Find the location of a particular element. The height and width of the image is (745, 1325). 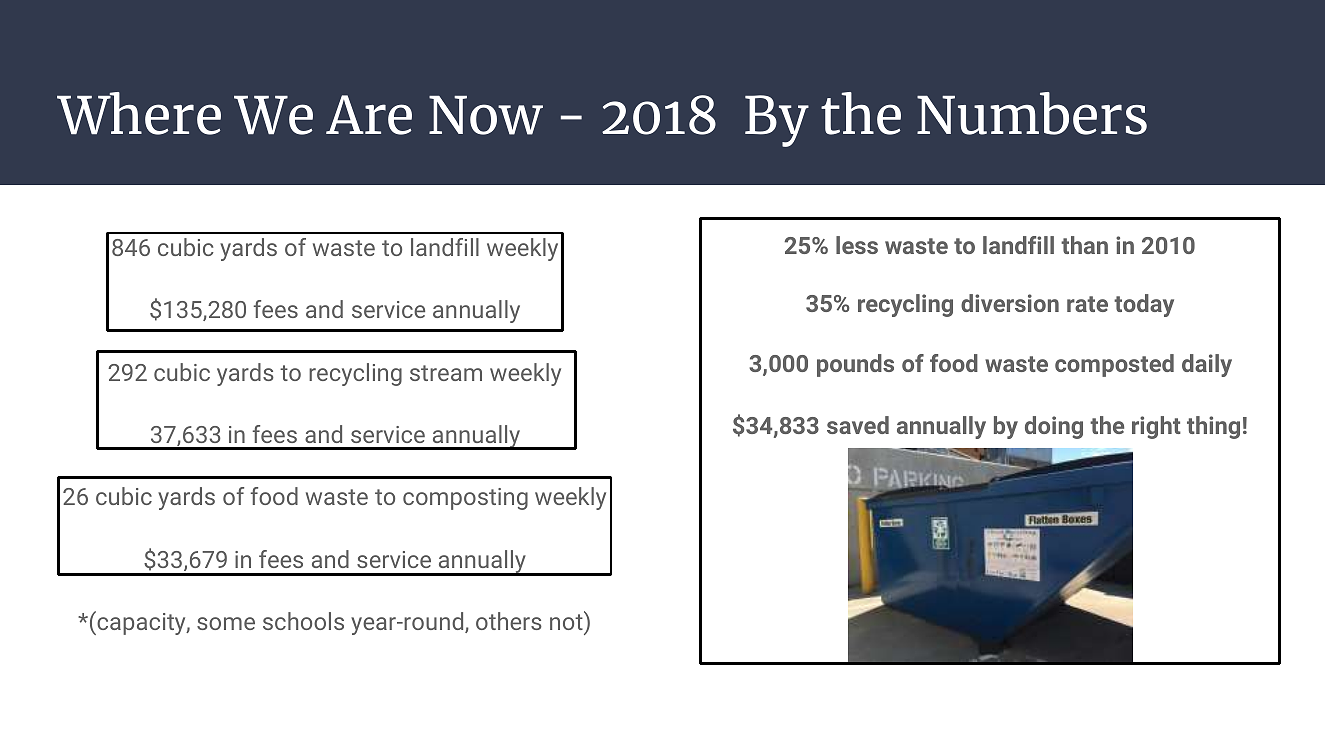

not is located at coordinates (567, 624).
